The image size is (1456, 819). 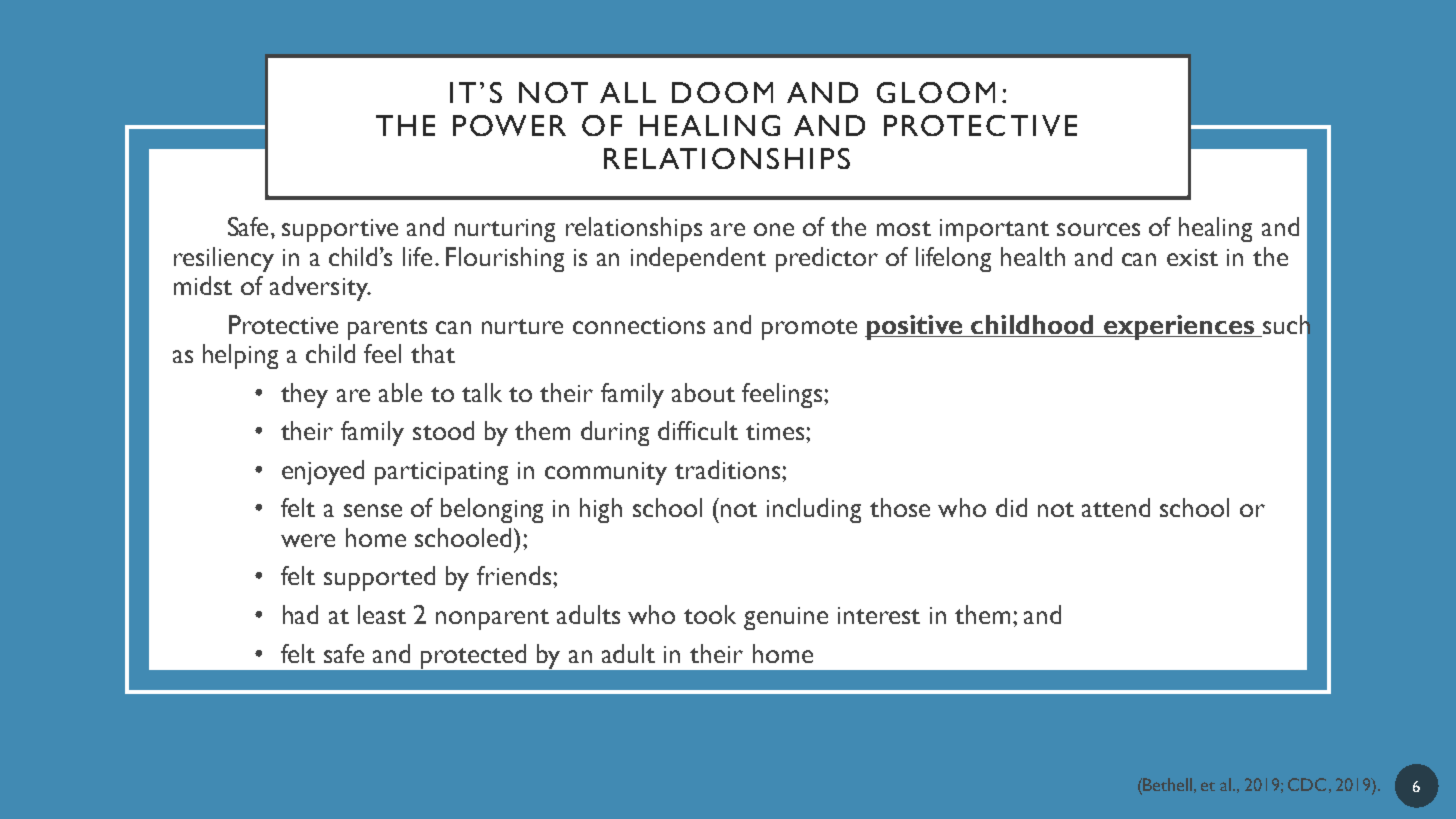 I want to click on ALL, so click(x=628, y=92).
